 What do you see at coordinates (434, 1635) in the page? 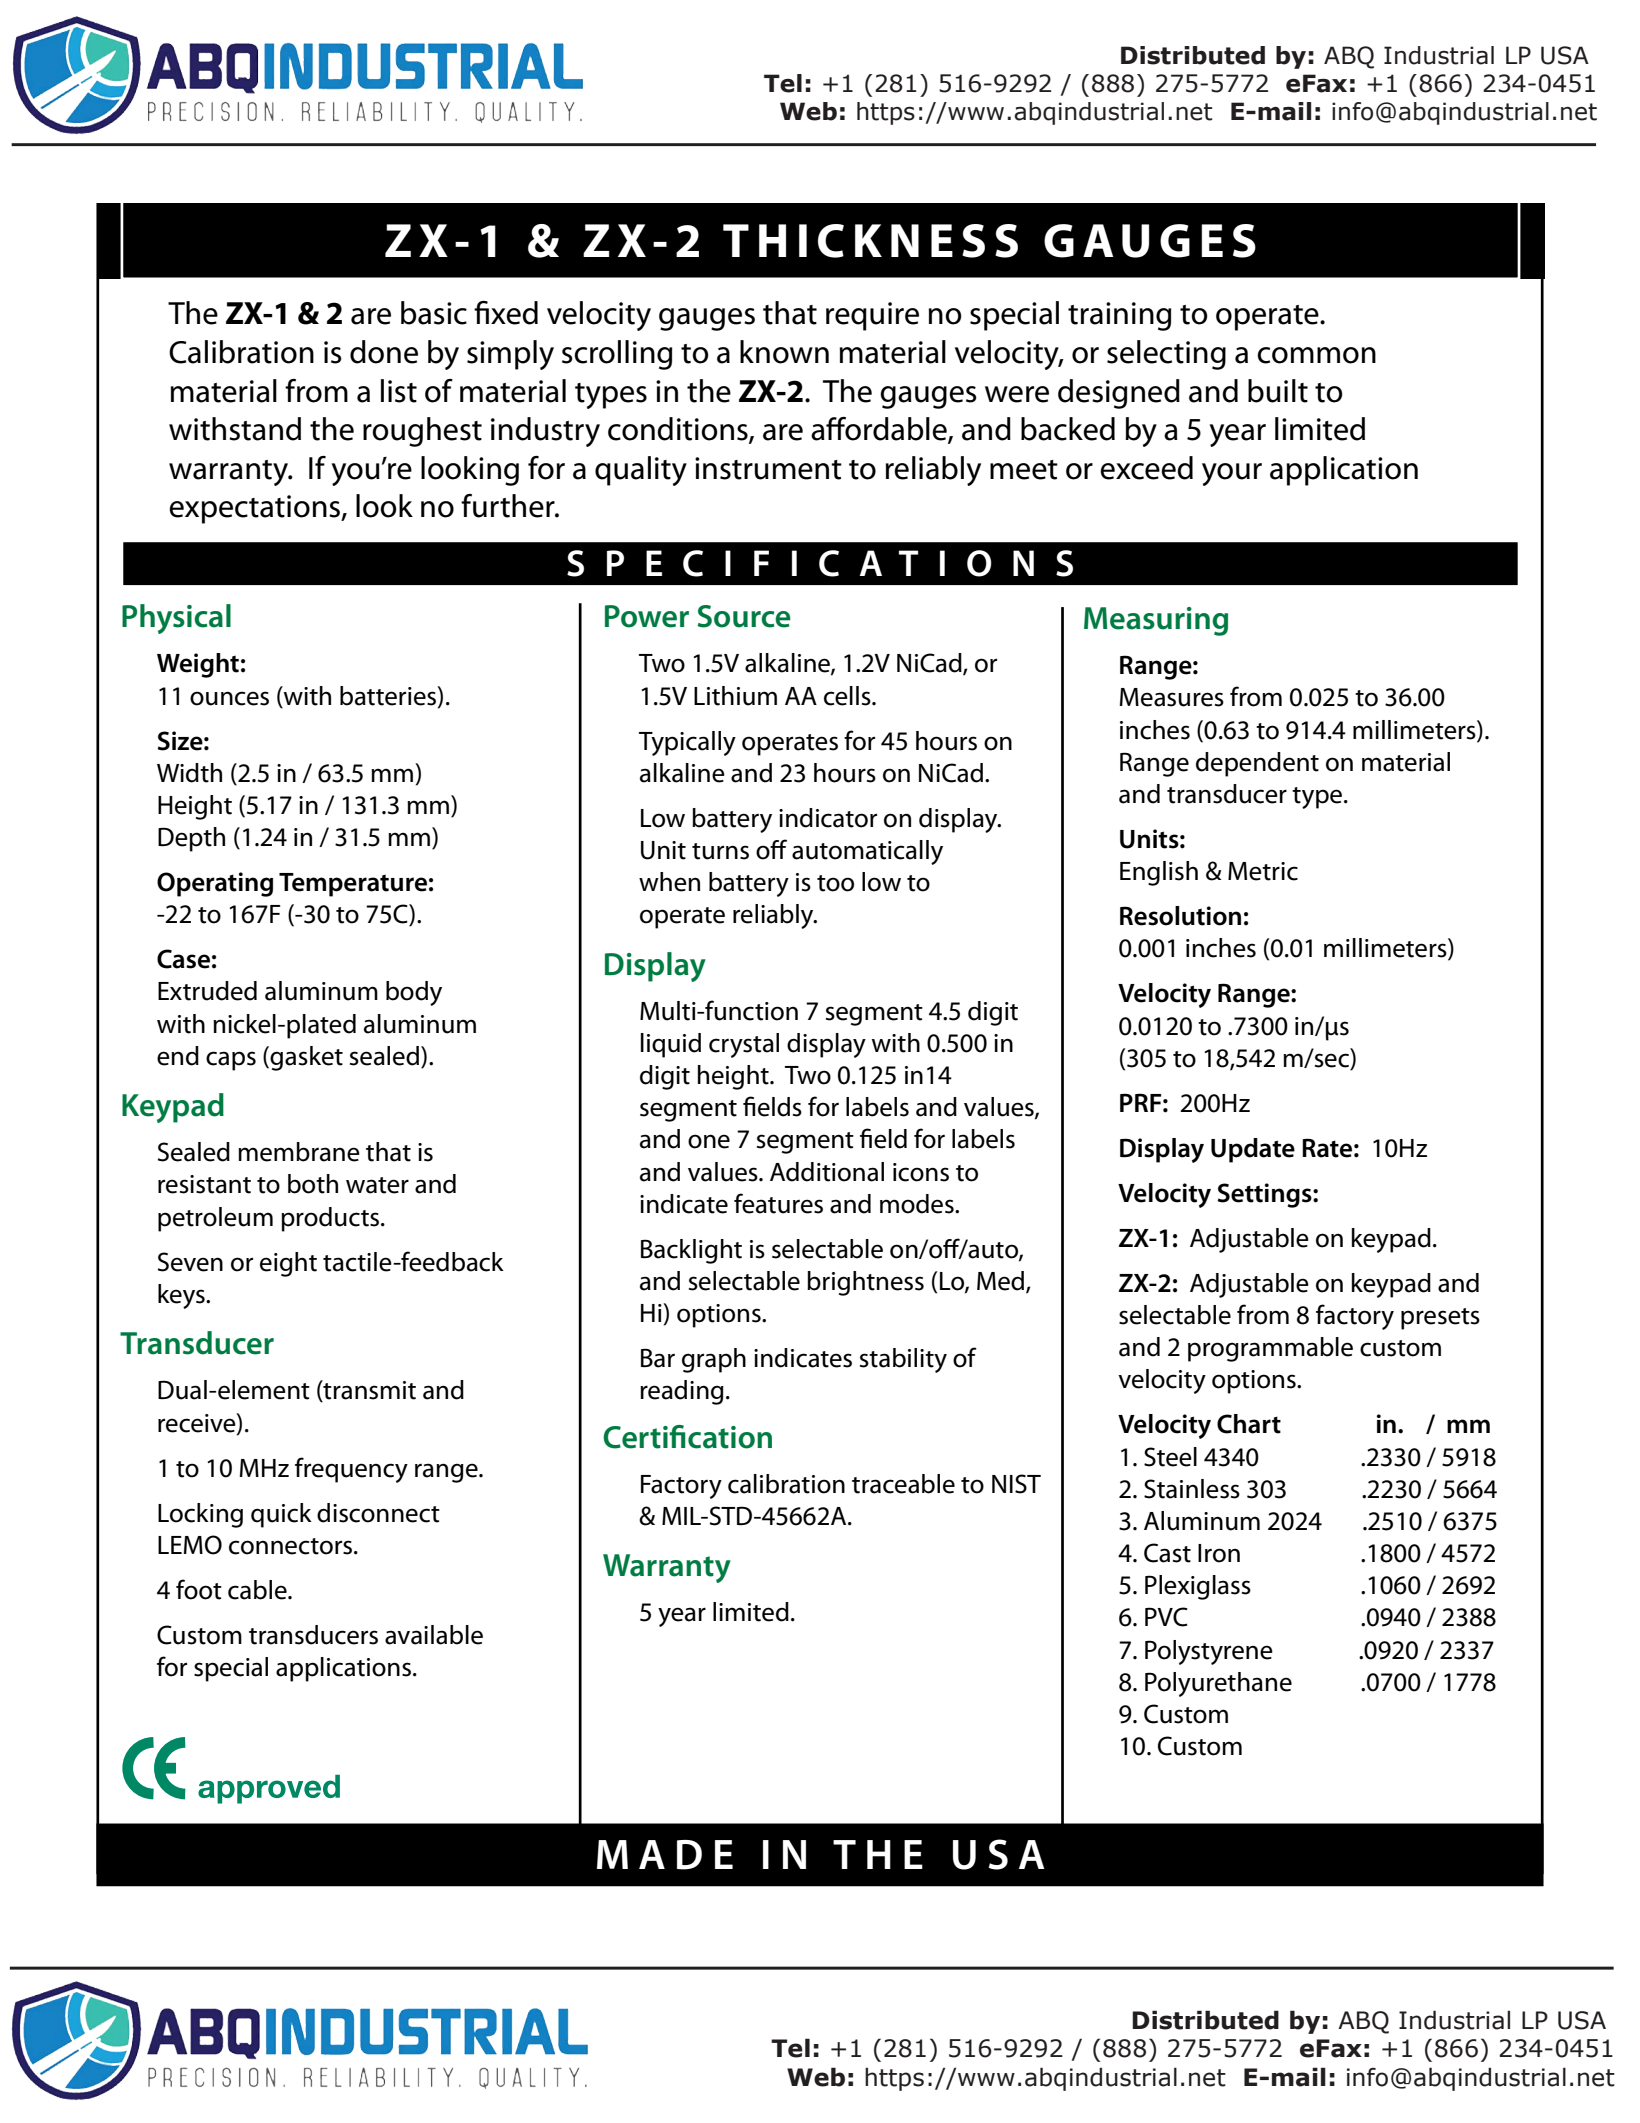
I see `available` at bounding box center [434, 1635].
